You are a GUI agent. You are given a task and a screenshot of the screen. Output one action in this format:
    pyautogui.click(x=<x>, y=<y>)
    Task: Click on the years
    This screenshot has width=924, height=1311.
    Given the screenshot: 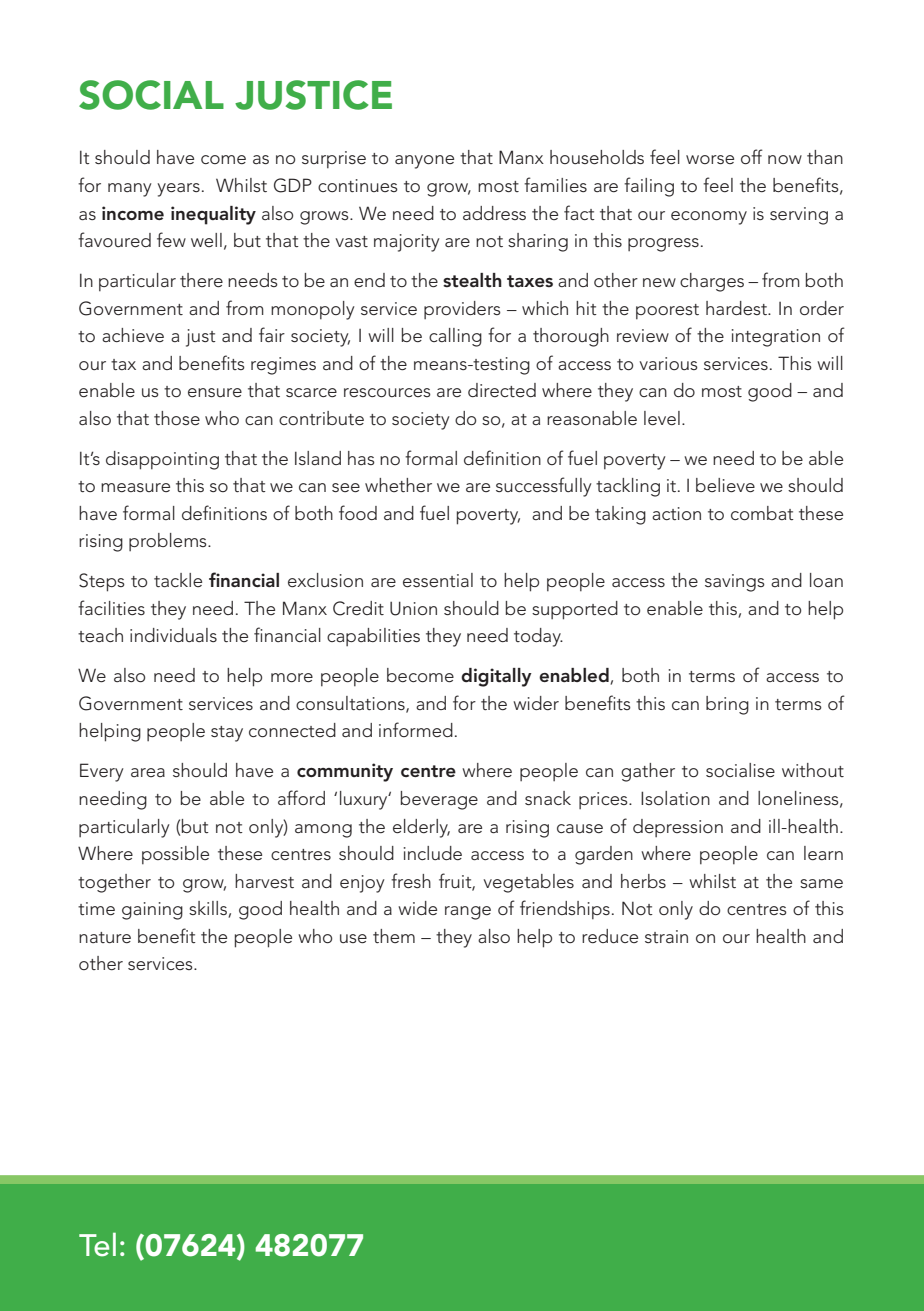 What is the action you would take?
    pyautogui.click(x=178, y=190)
